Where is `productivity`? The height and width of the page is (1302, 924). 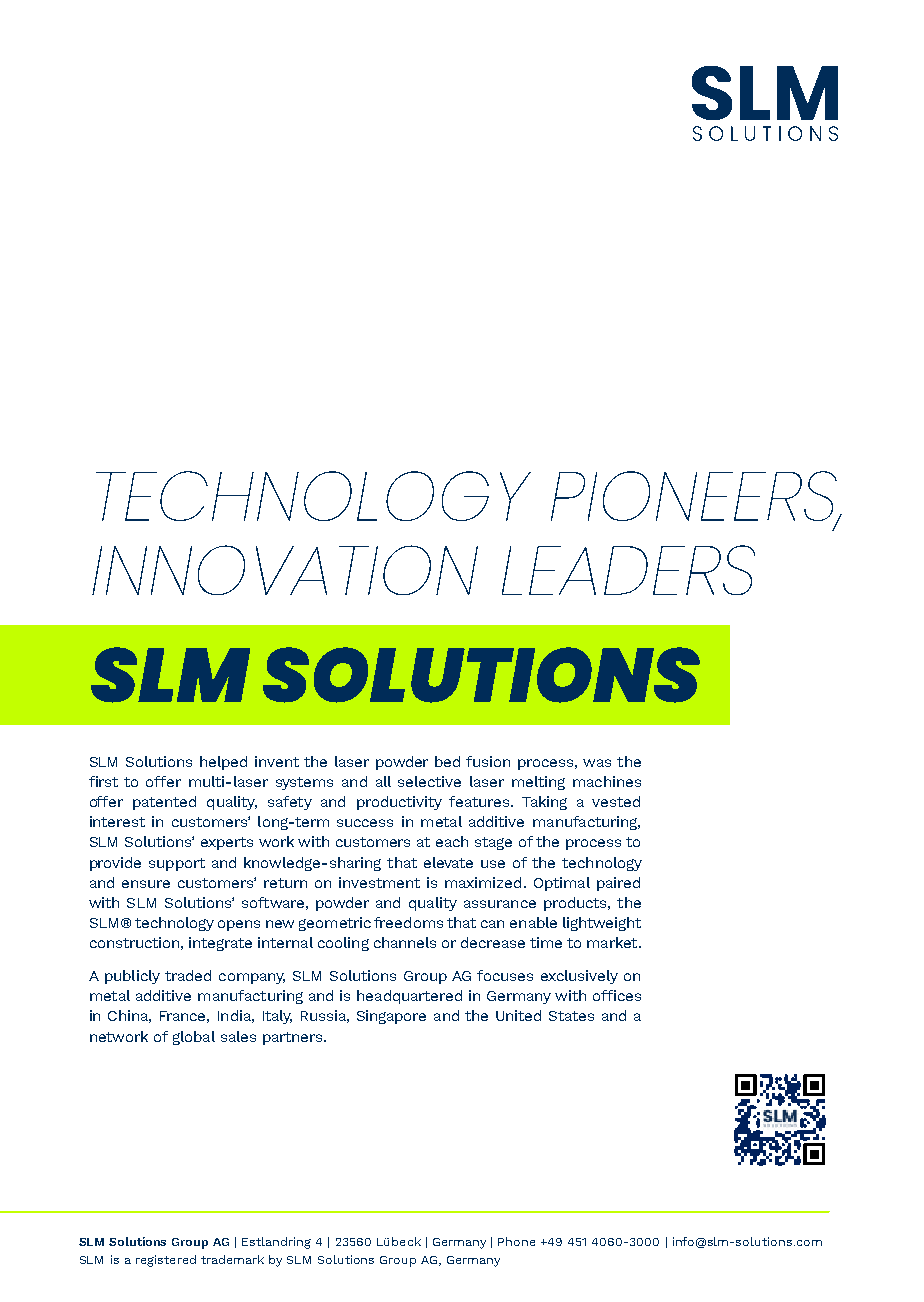
productivity is located at coordinates (399, 803).
